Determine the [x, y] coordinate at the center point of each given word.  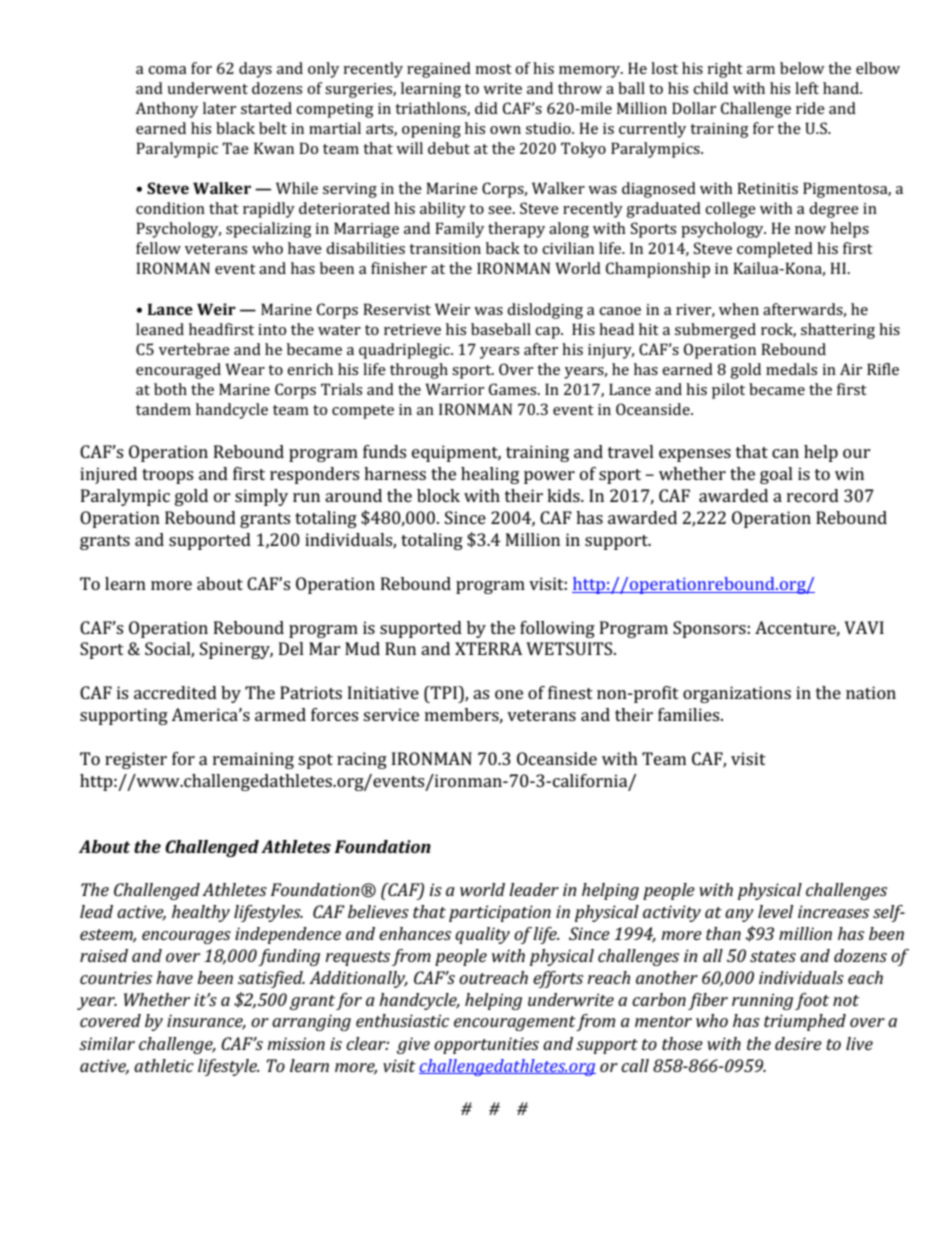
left [807, 88]
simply [261, 497]
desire [798, 1043]
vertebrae [194, 349]
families [690, 714]
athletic [164, 1065]
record [813, 495]
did [486, 108]
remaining [253, 760]
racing [362, 760]
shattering [838, 331]
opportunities [486, 1045]
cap [548, 333]
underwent [207, 88]
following [557, 629]
